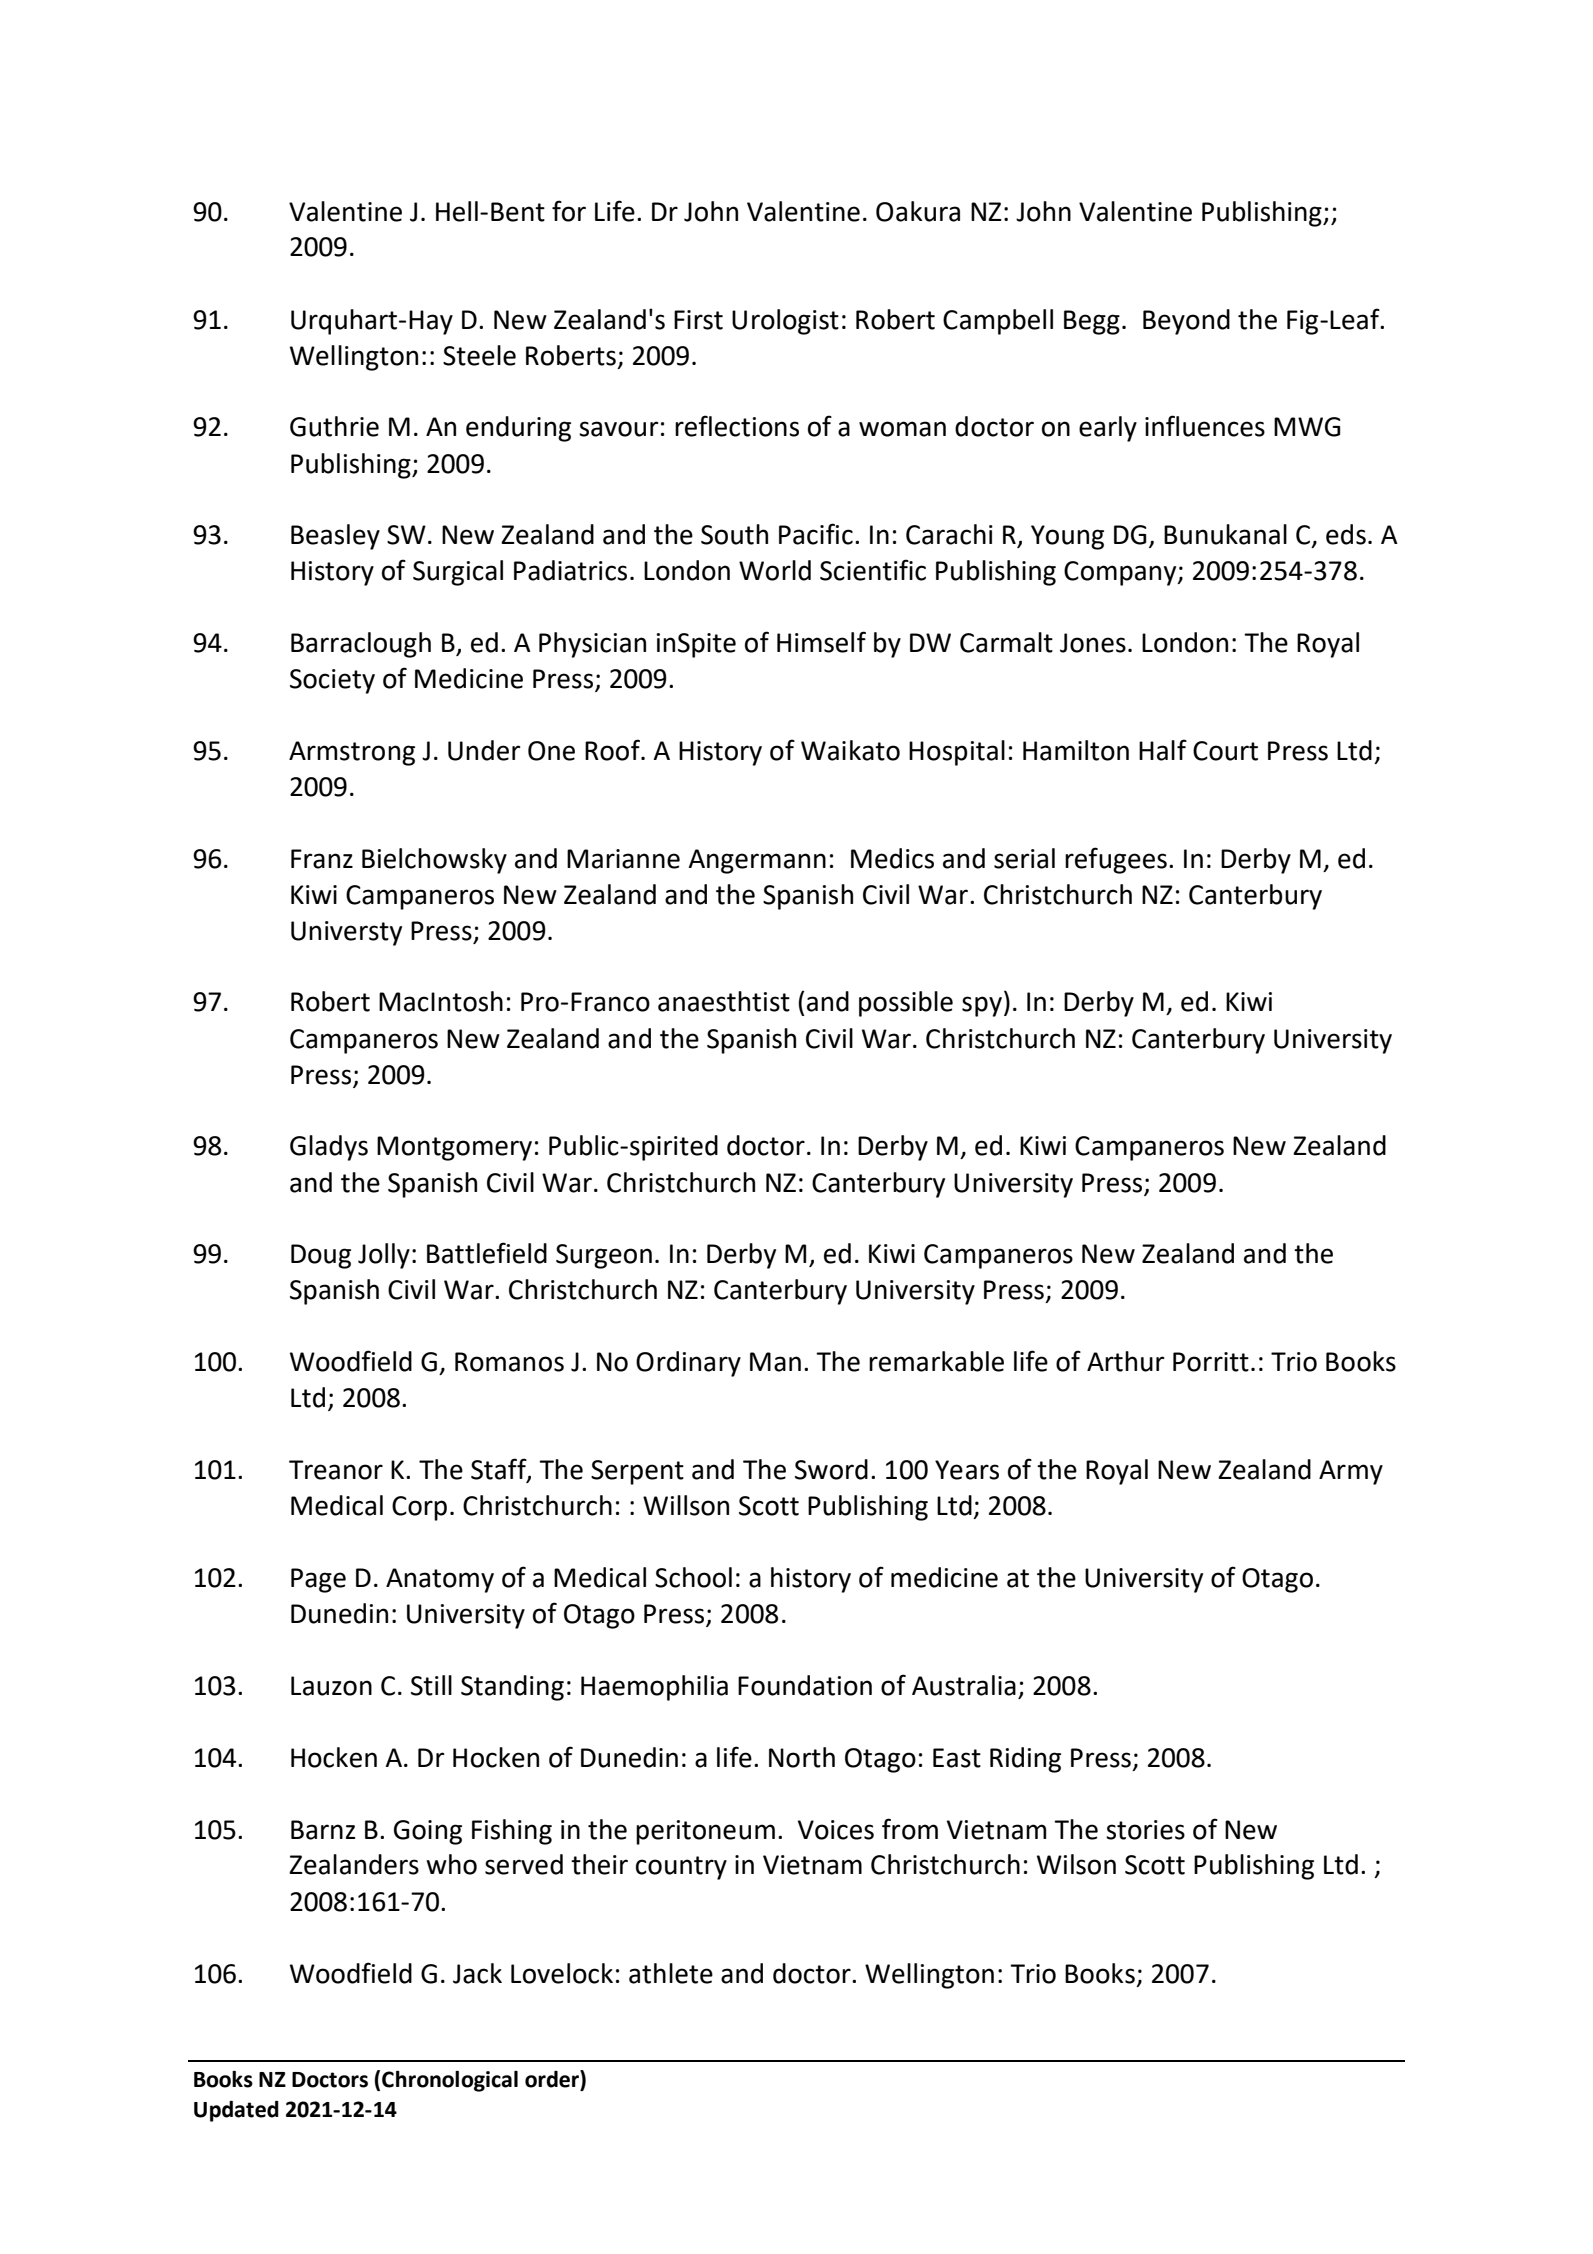 The height and width of the page is (2254, 1593). What do you see at coordinates (1116, 860) in the page?
I see `refugees` at bounding box center [1116, 860].
